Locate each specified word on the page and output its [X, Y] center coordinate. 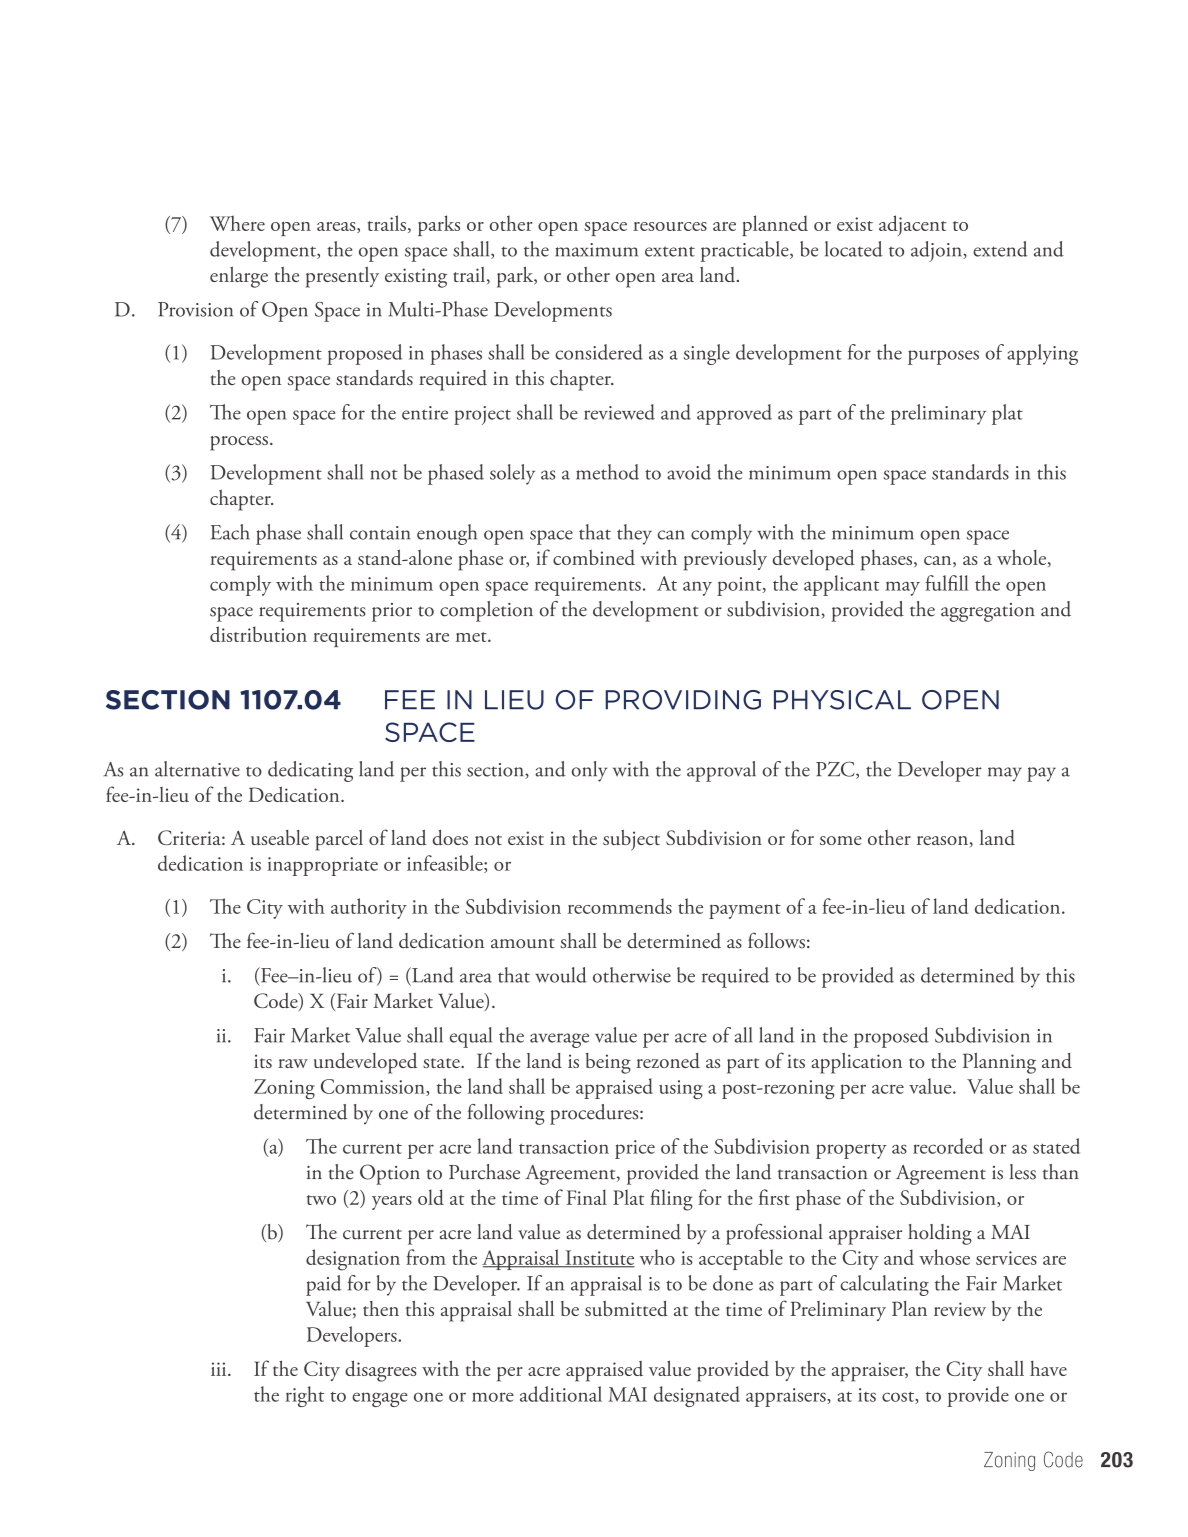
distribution [258, 634]
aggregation [988, 612]
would [561, 975]
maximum [596, 250]
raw [293, 1063]
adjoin [937, 251]
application [856, 1063]
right [304, 1396]
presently [342, 277]
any [697, 588]
